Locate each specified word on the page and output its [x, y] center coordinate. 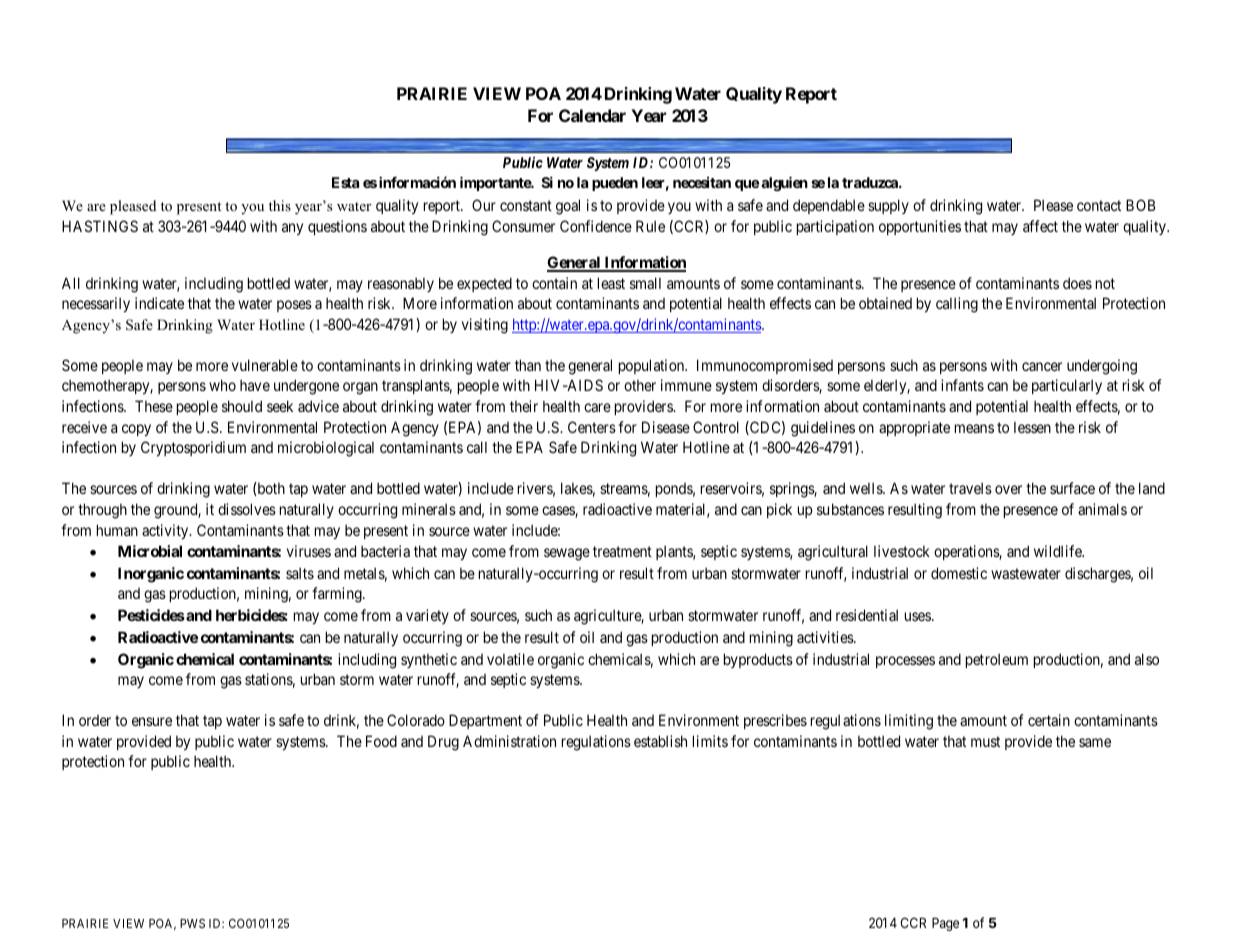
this [280, 205]
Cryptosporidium [193, 448]
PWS [192, 923]
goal [568, 207]
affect [1040, 226]
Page [945, 924]
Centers [592, 427]
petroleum [997, 660]
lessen [1032, 427]
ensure [152, 721]
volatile [510, 659]
